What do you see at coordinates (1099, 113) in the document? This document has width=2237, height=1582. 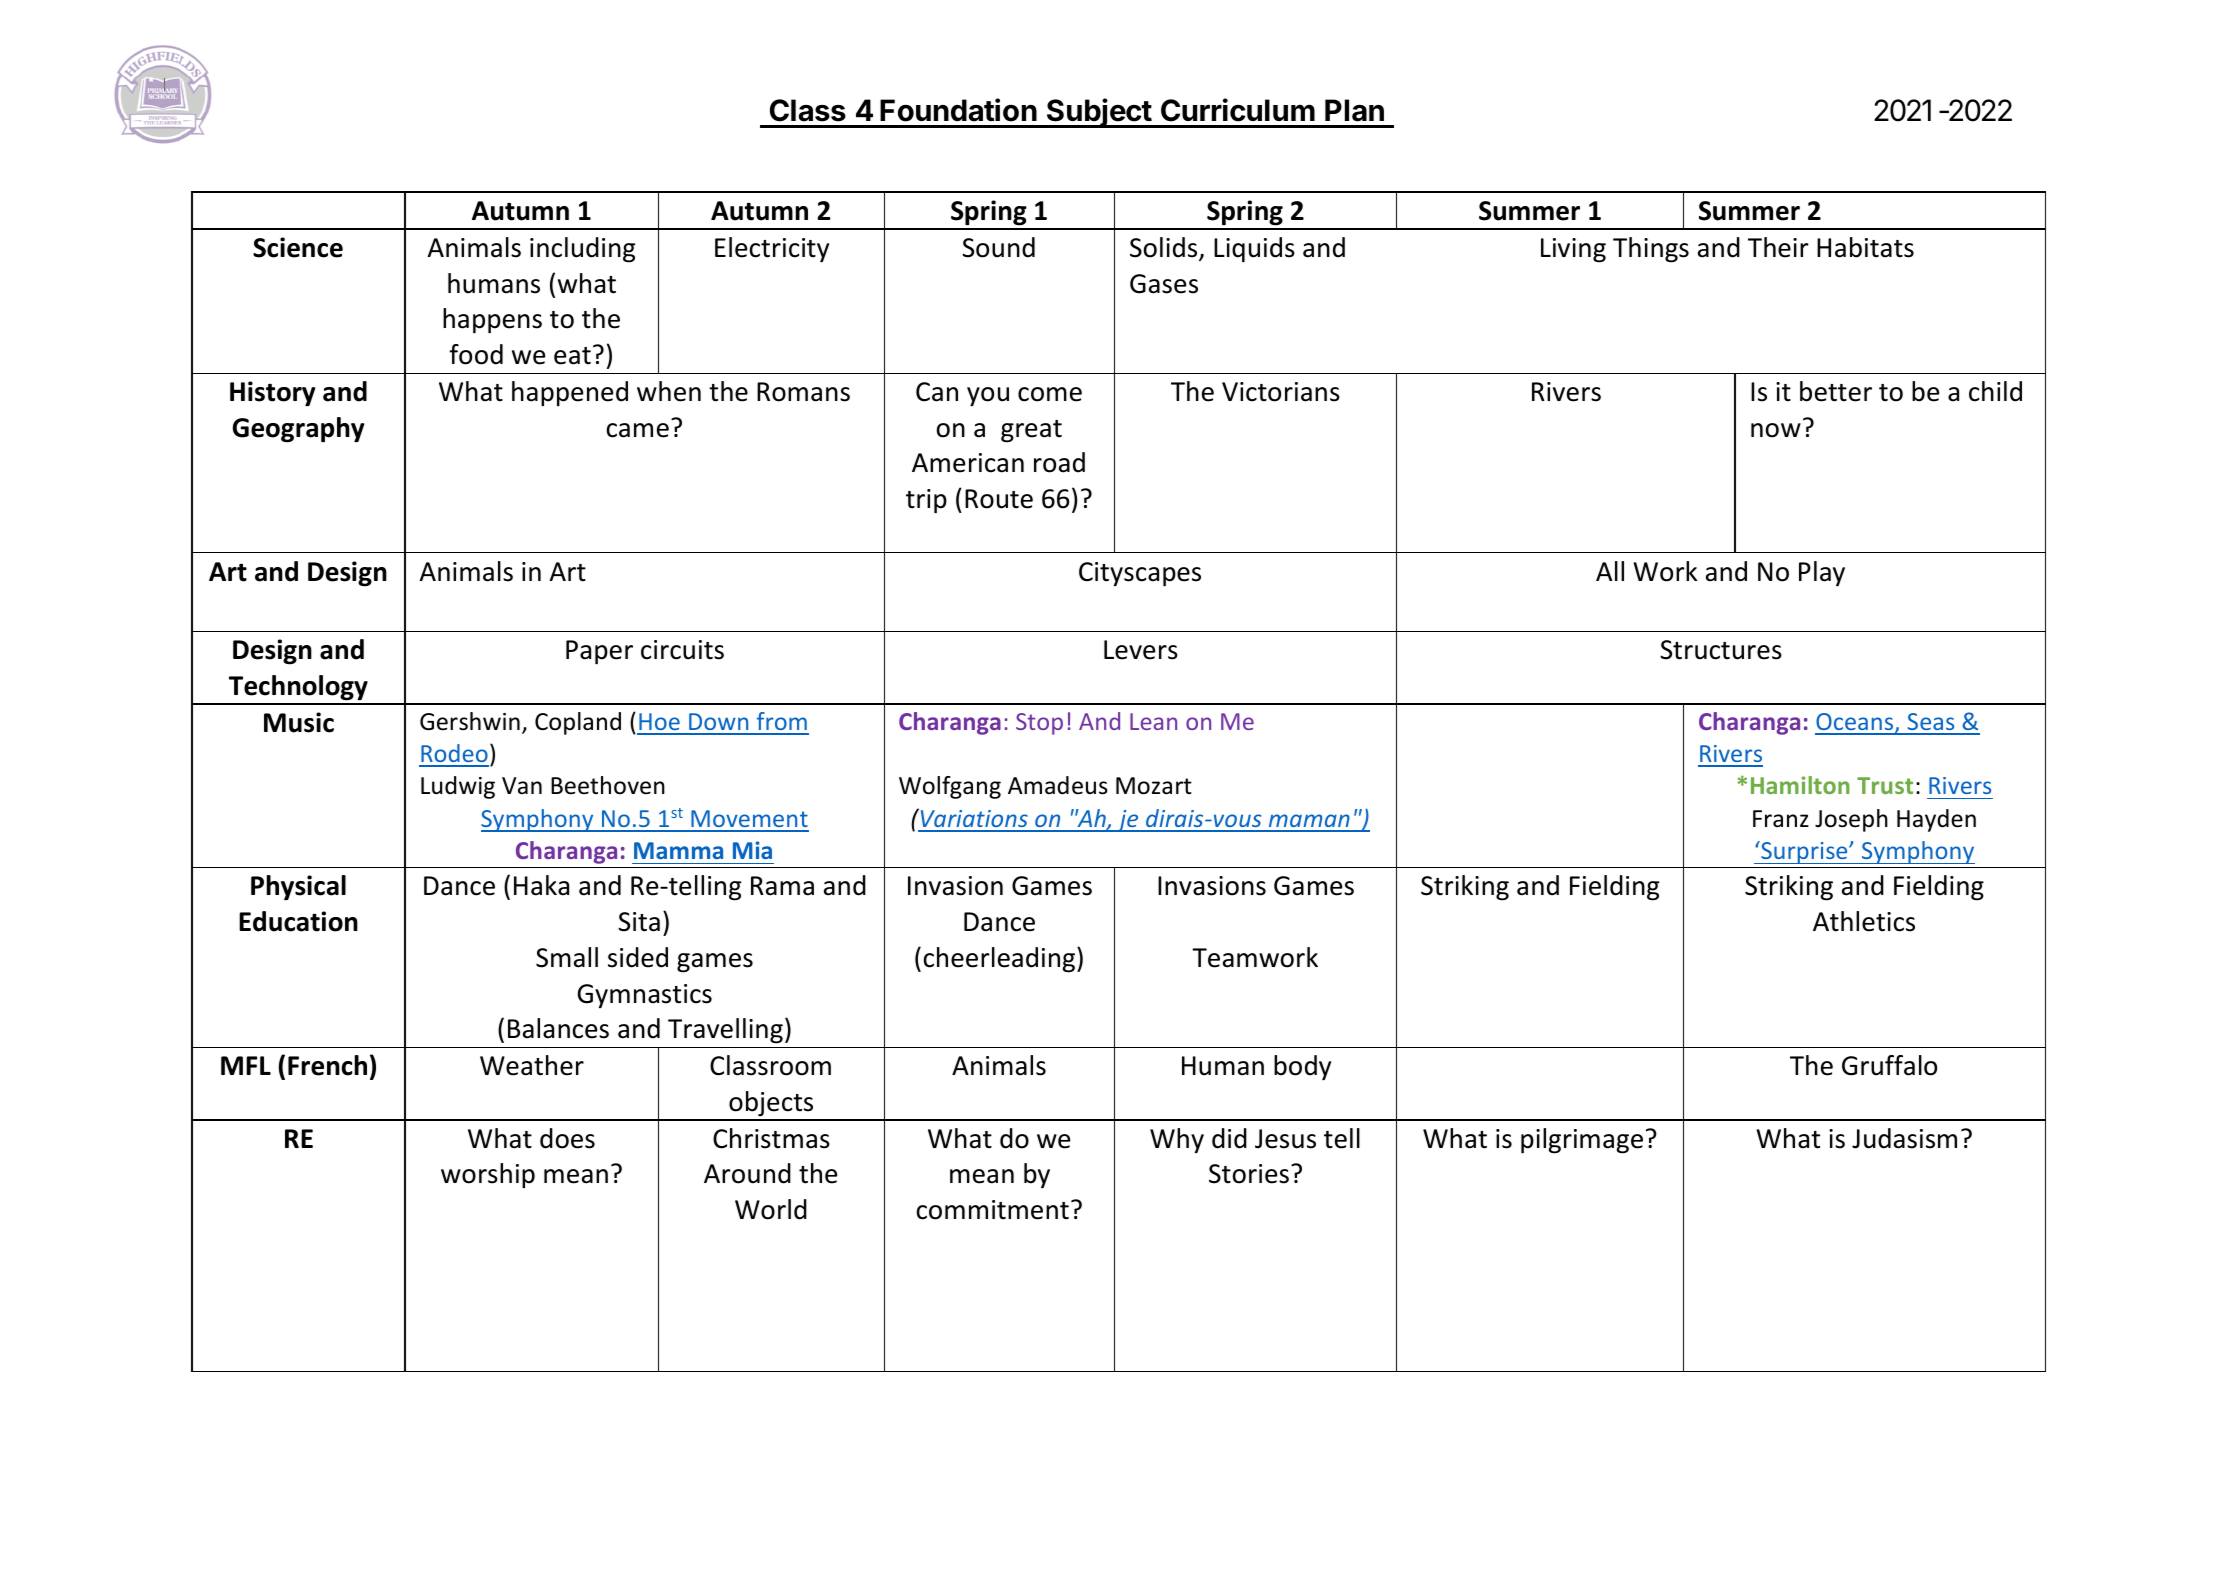 I see `Subject` at bounding box center [1099, 113].
